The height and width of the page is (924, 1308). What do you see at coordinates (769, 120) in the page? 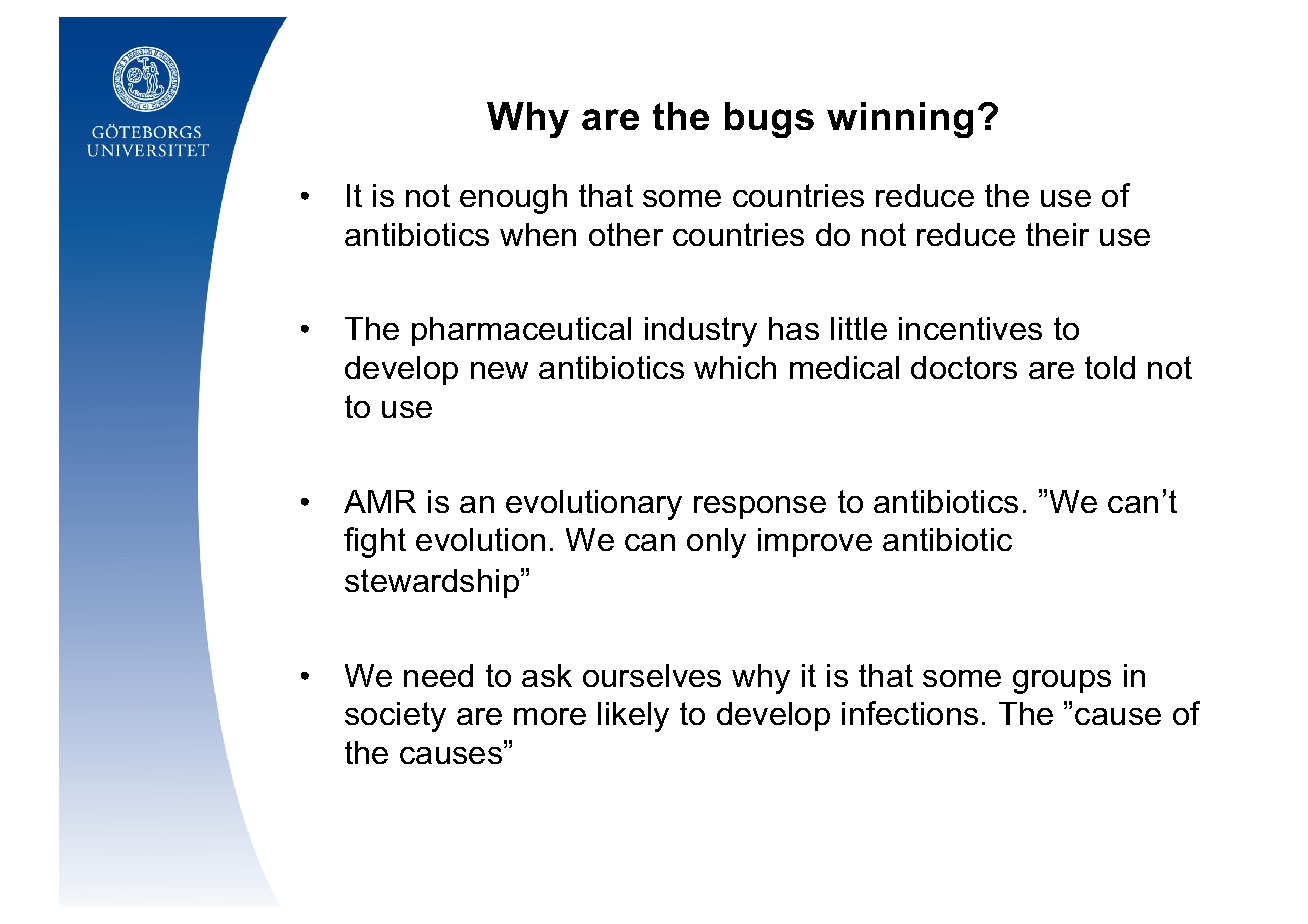
I see `bugs` at bounding box center [769, 120].
